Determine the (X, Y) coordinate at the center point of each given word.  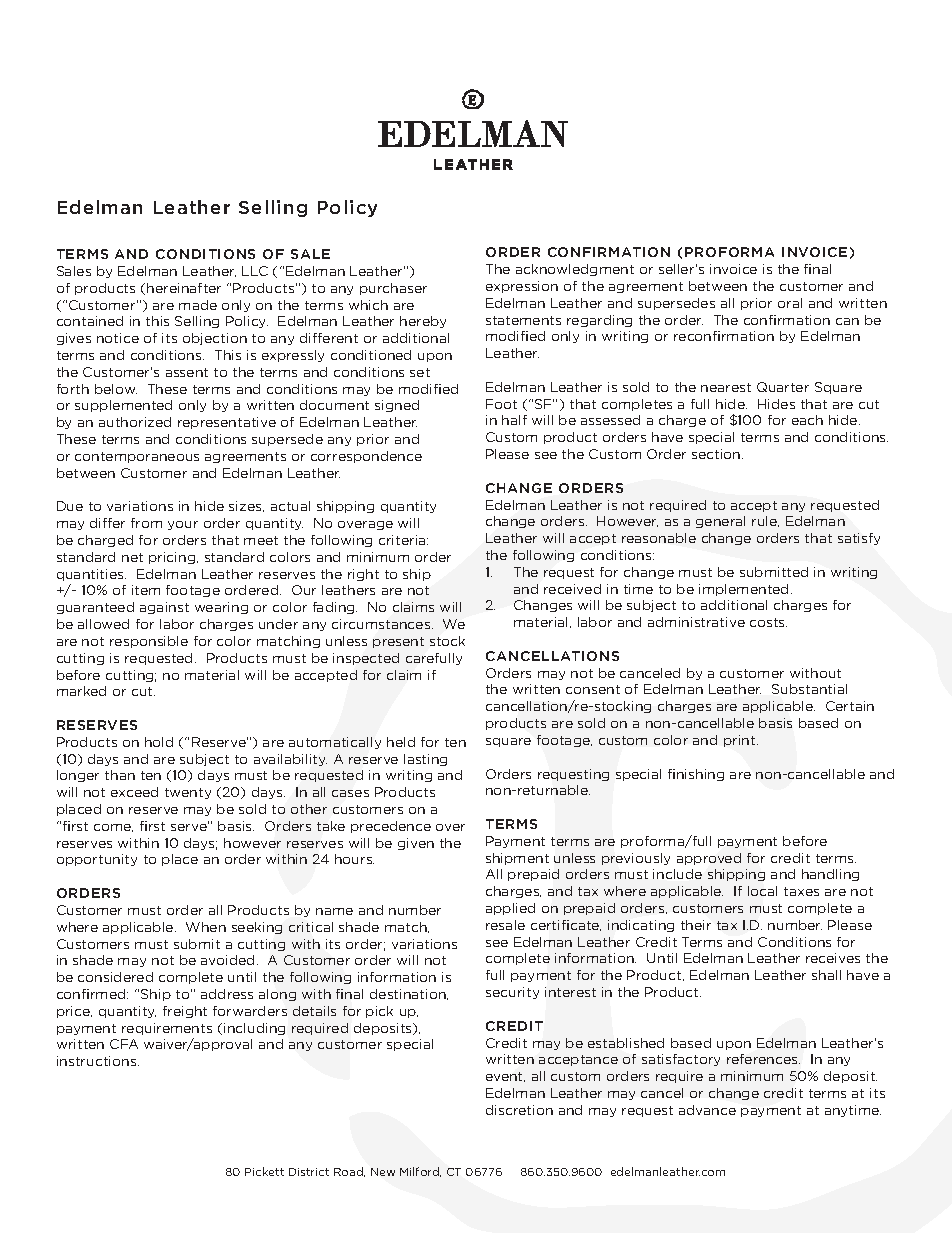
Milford (420, 1172)
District (309, 1172)
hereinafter (184, 288)
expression (522, 287)
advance (707, 1110)
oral (790, 303)
